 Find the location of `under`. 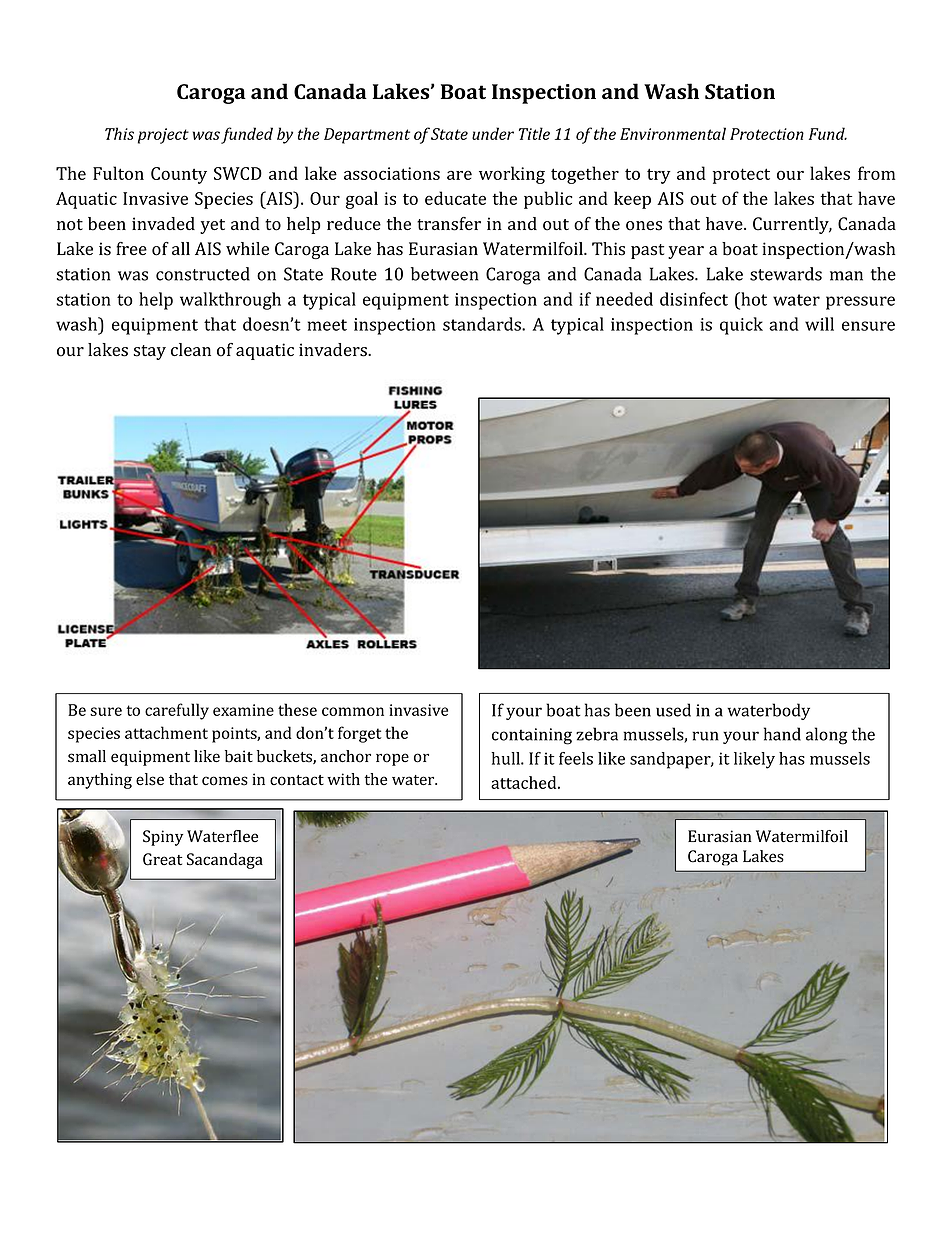

under is located at coordinates (493, 133).
